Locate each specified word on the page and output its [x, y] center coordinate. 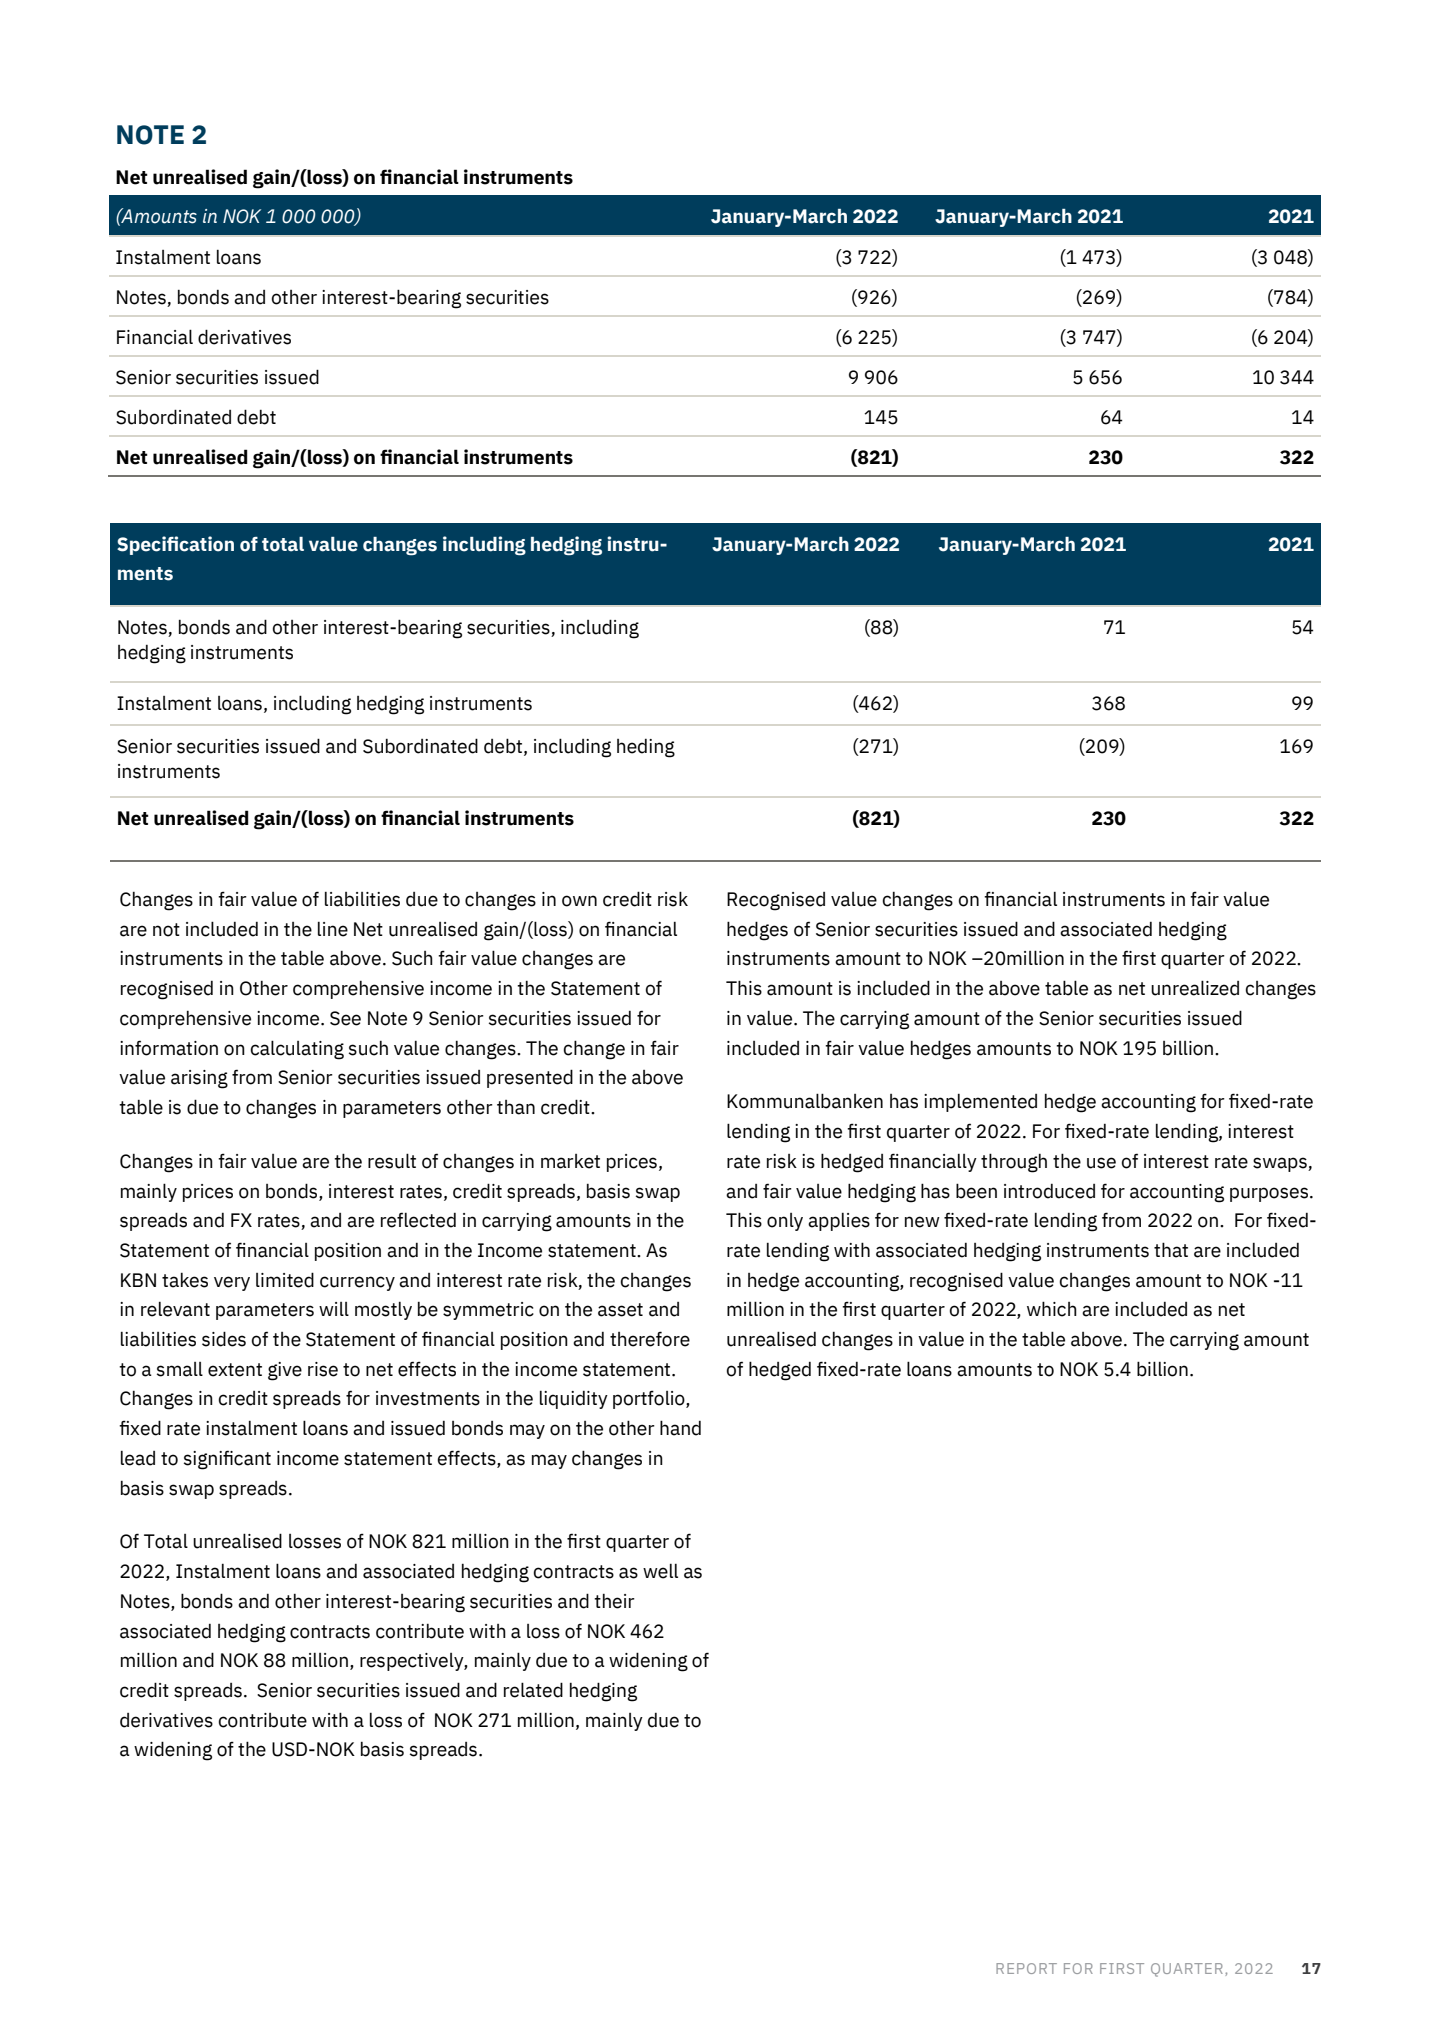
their [614, 1601]
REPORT [1026, 1968]
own [579, 901]
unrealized [1195, 988]
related [533, 1690]
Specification [175, 545]
